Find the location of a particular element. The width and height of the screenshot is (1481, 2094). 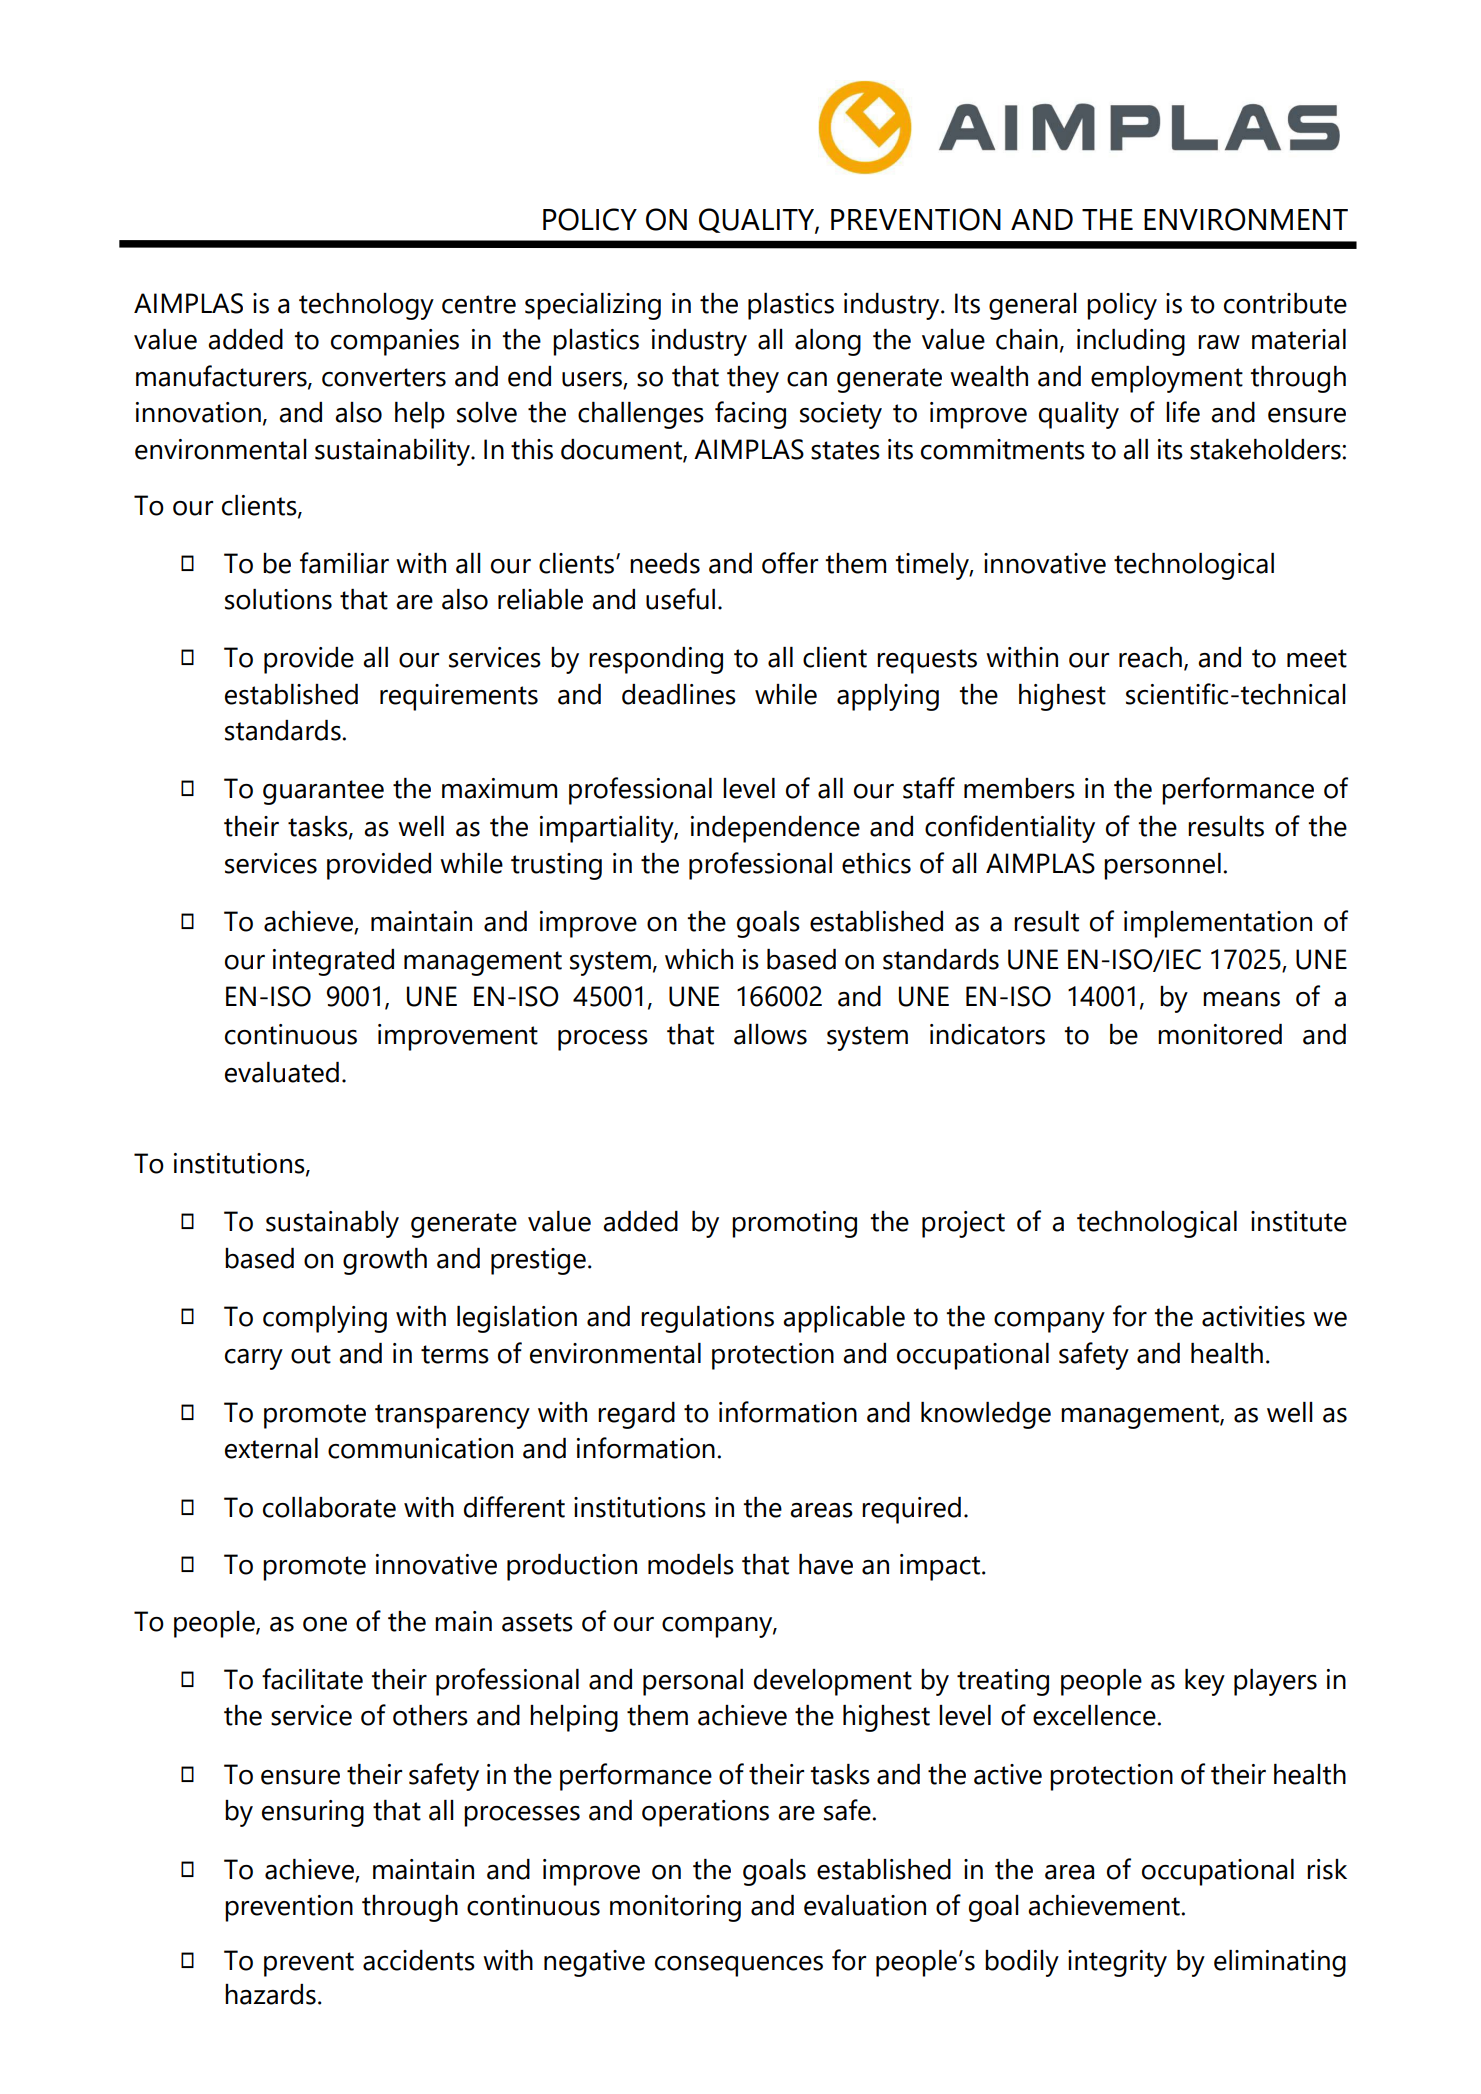

guarantee is located at coordinates (323, 792).
